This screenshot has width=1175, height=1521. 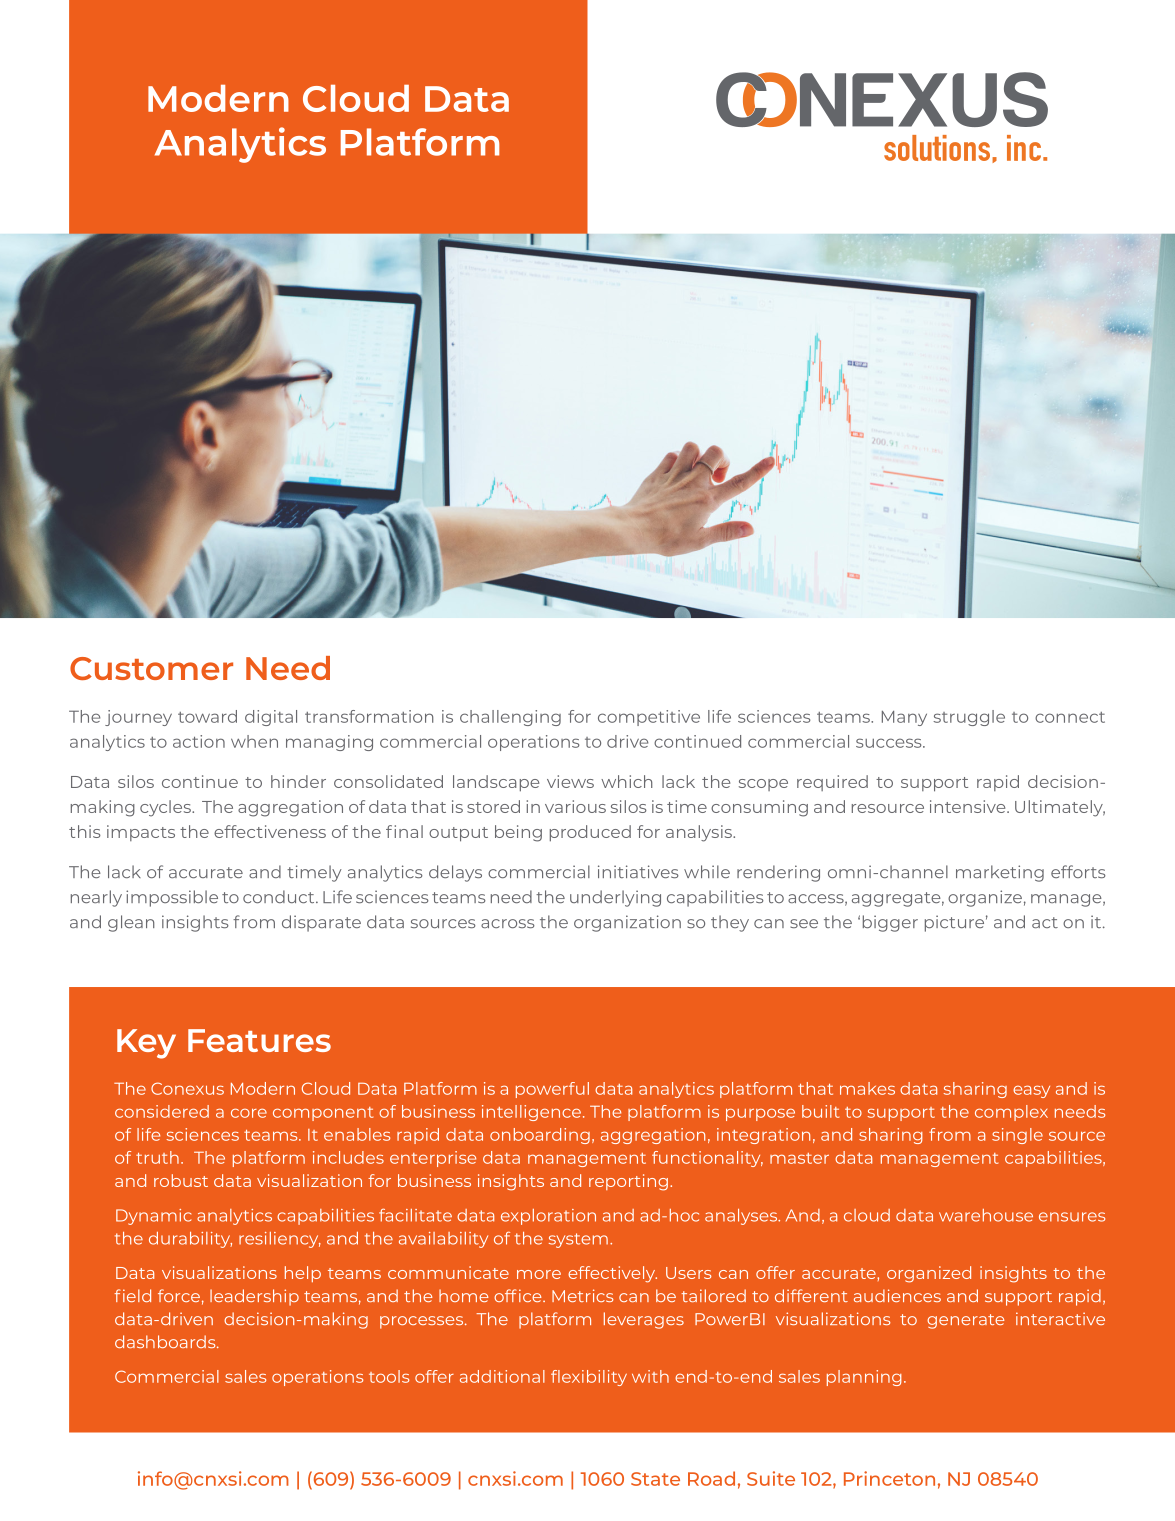 I want to click on competitive, so click(x=649, y=718).
